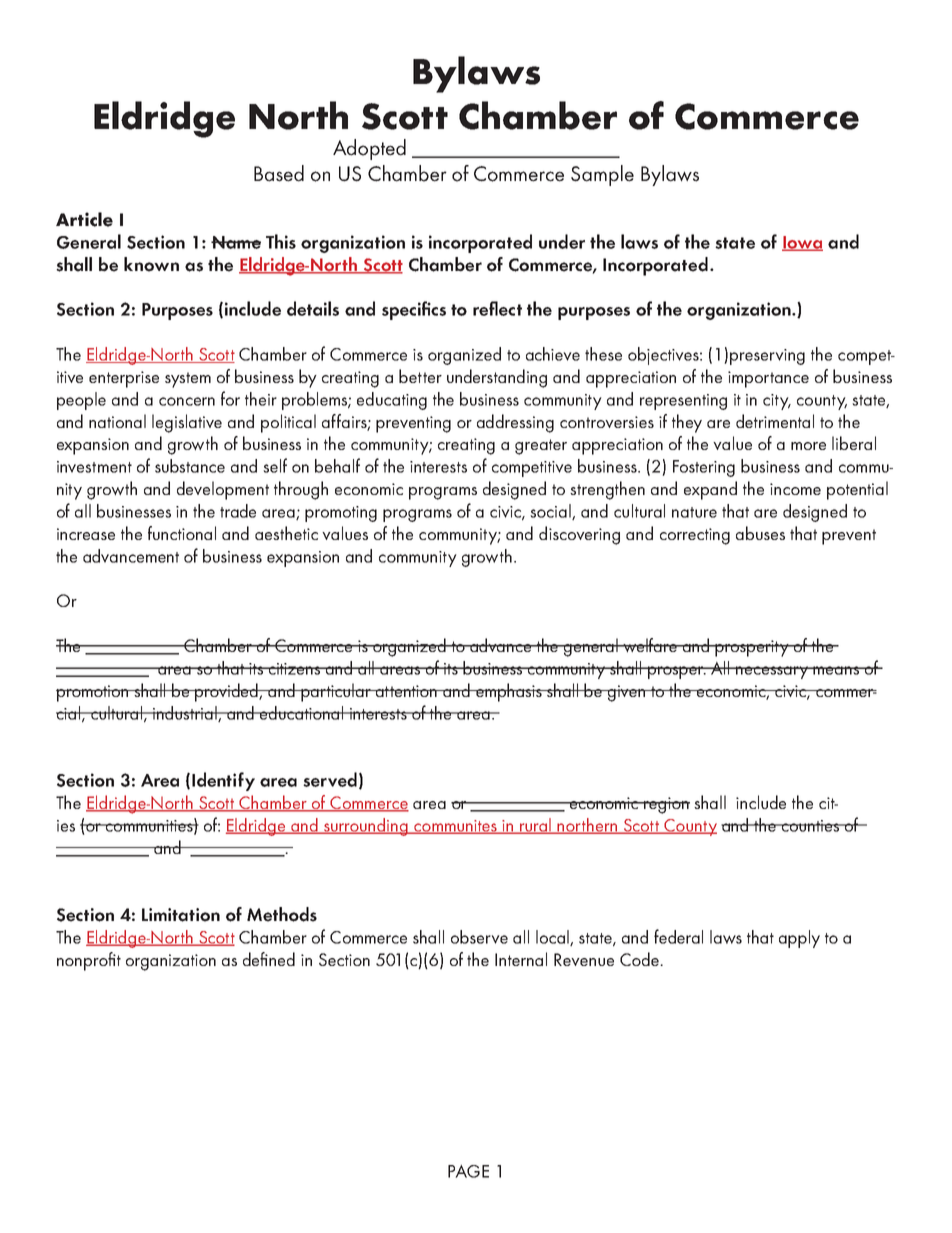  Describe the element at coordinates (772, 672) in the page. I see `necessary` at that location.
